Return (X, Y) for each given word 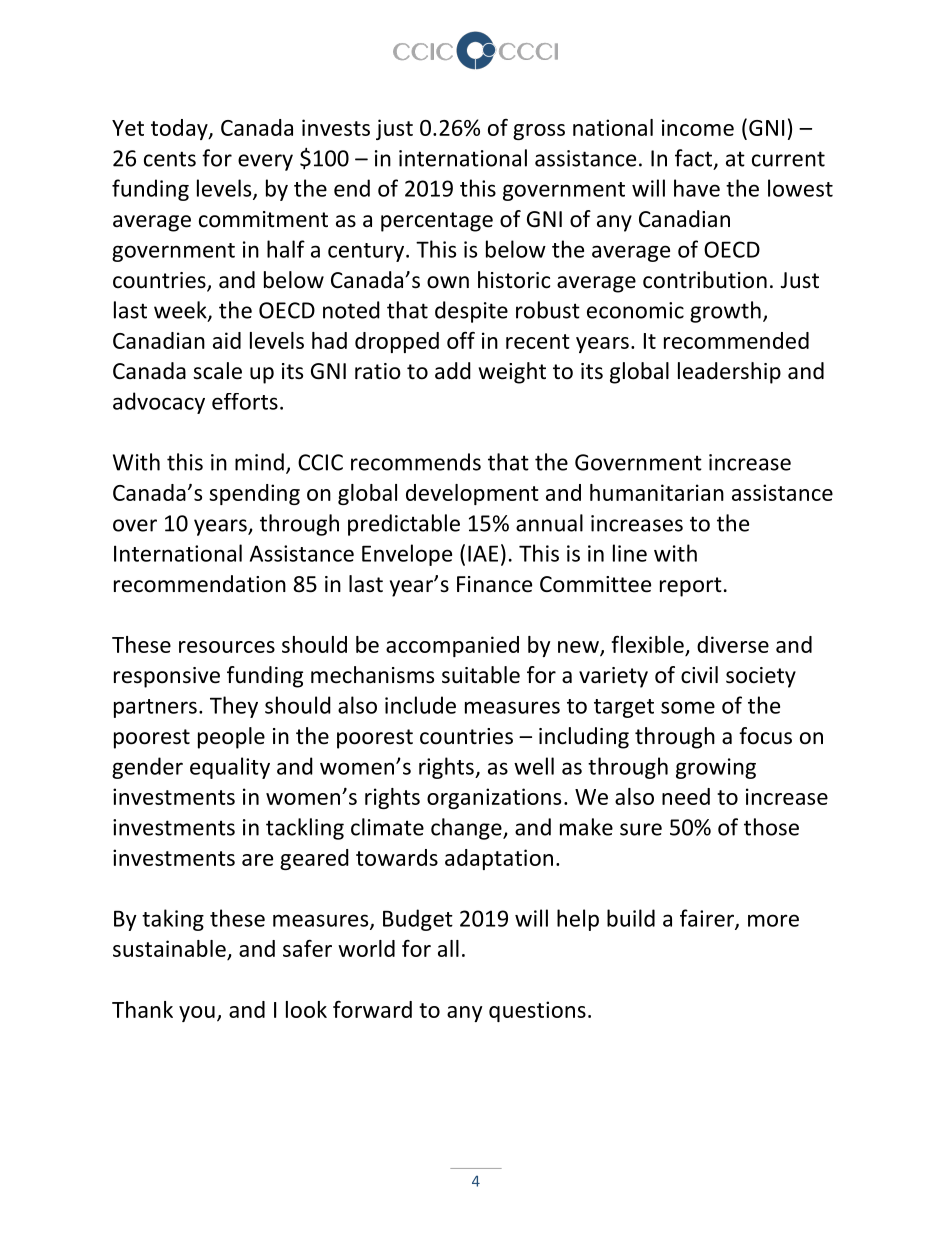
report (691, 587)
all (448, 948)
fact (695, 159)
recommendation (200, 584)
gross (539, 132)
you (197, 1014)
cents (170, 159)
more (773, 920)
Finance (494, 584)
